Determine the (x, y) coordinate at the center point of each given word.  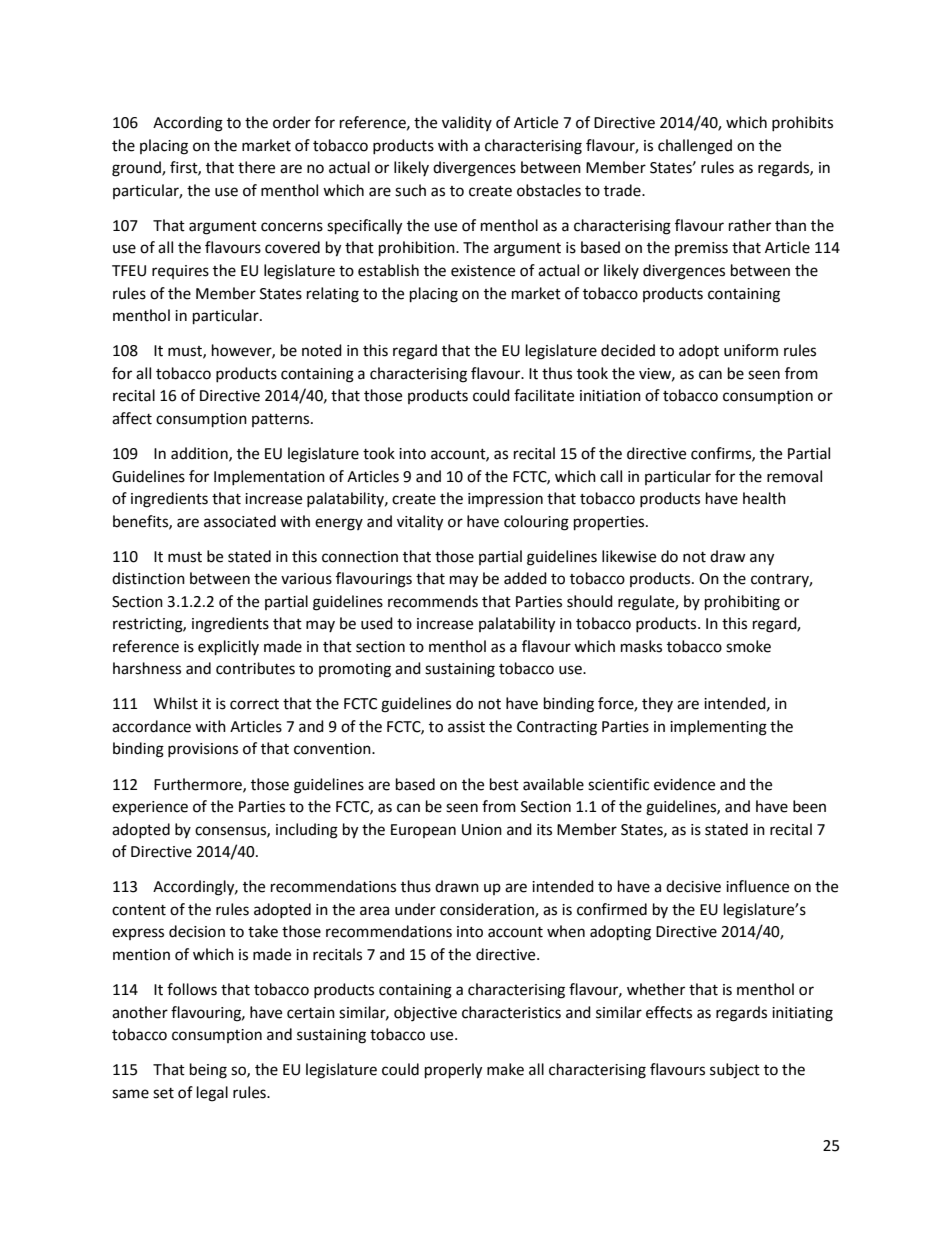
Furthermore (199, 785)
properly (453, 1071)
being (208, 1071)
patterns (282, 420)
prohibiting (742, 603)
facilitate (544, 395)
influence (757, 886)
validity (467, 123)
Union (482, 830)
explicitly (228, 648)
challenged (695, 147)
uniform (751, 350)
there (256, 167)
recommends (433, 601)
